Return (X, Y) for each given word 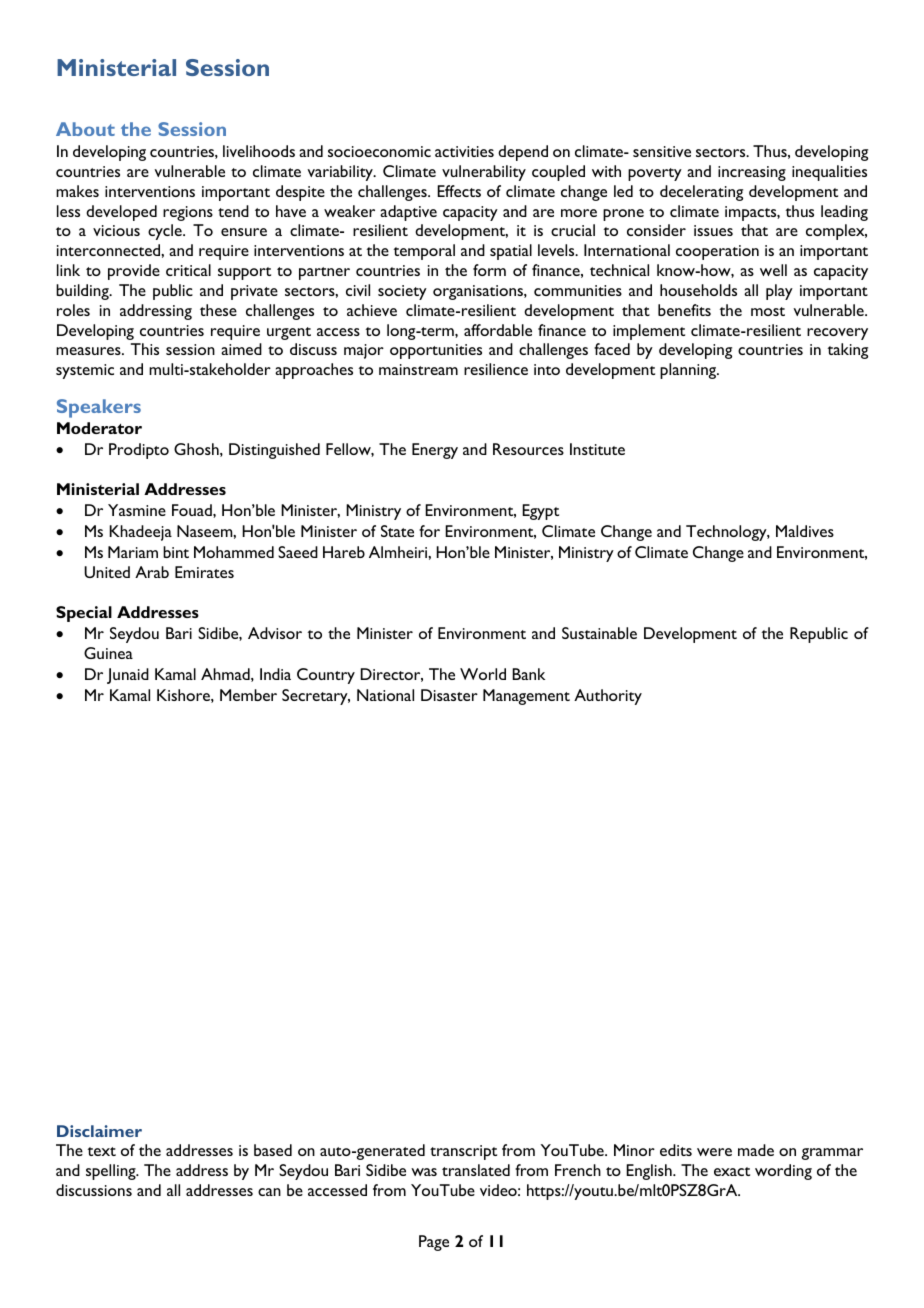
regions (188, 213)
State (397, 531)
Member (248, 695)
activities (464, 151)
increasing (752, 173)
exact (732, 1171)
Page (434, 1243)
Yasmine (137, 510)
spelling (112, 1172)
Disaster (449, 695)
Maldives (805, 531)
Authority (608, 697)
